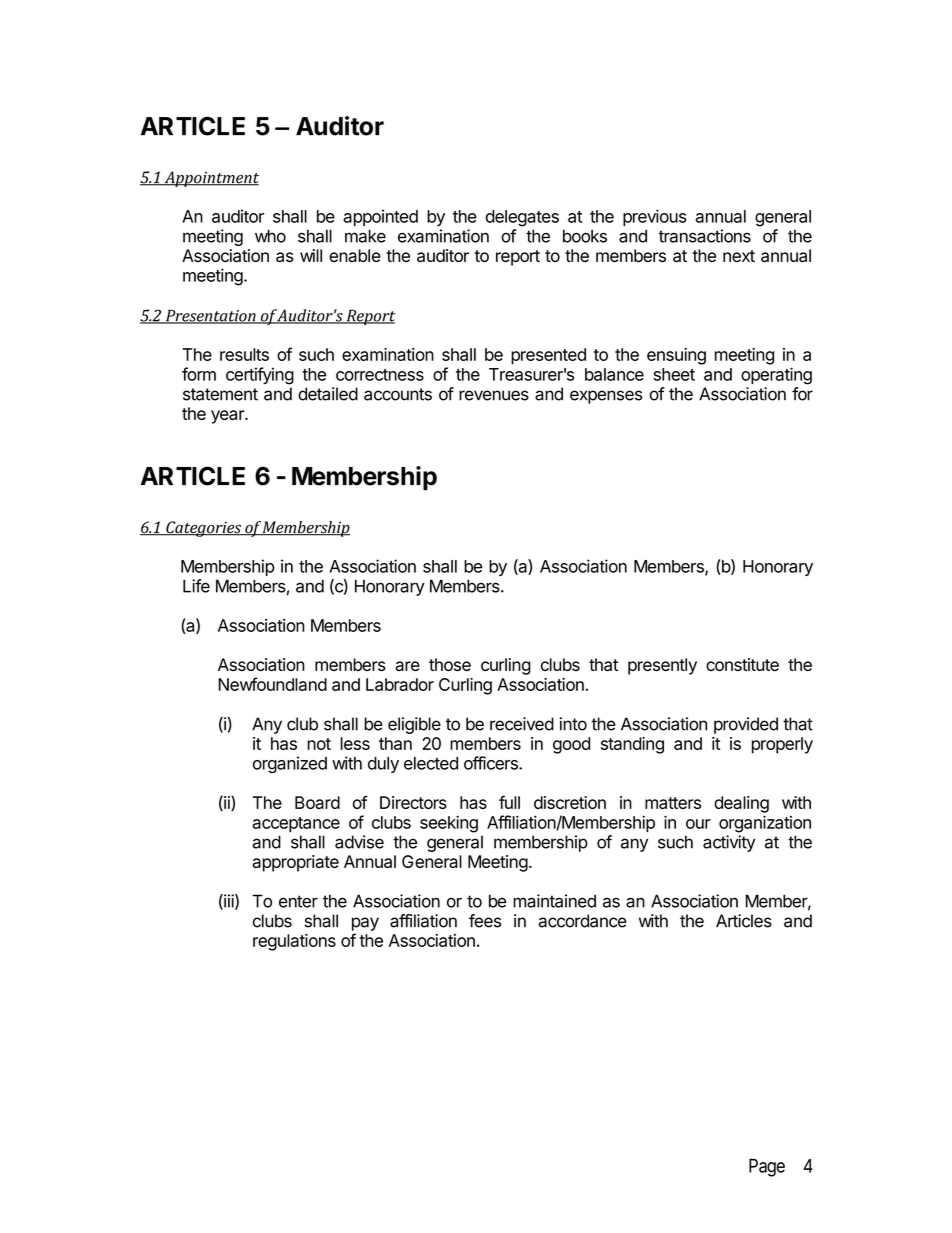 This image has width=952, height=1233. What do you see at coordinates (674, 374) in the image?
I see `sheet` at bounding box center [674, 374].
